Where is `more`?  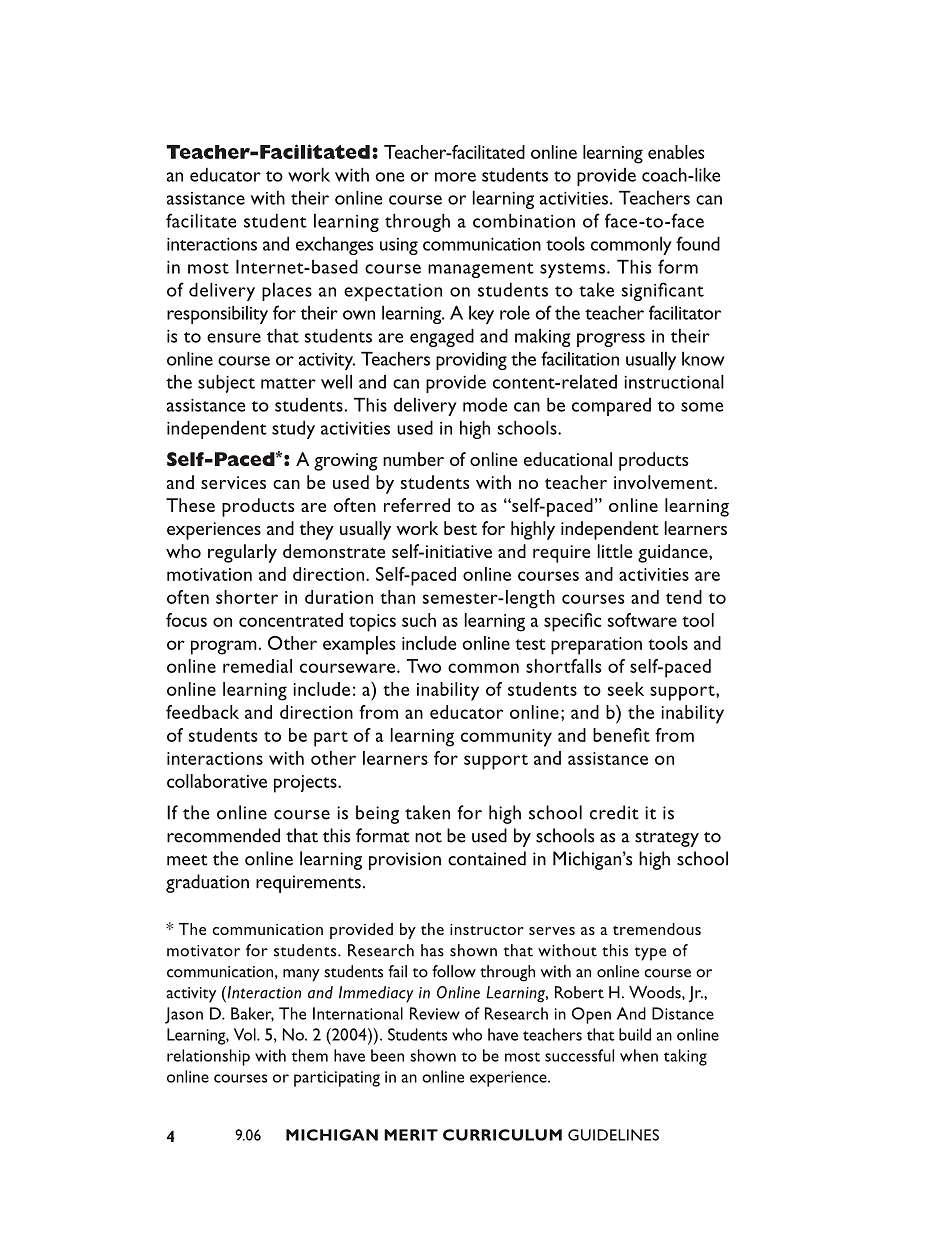 more is located at coordinates (455, 177).
